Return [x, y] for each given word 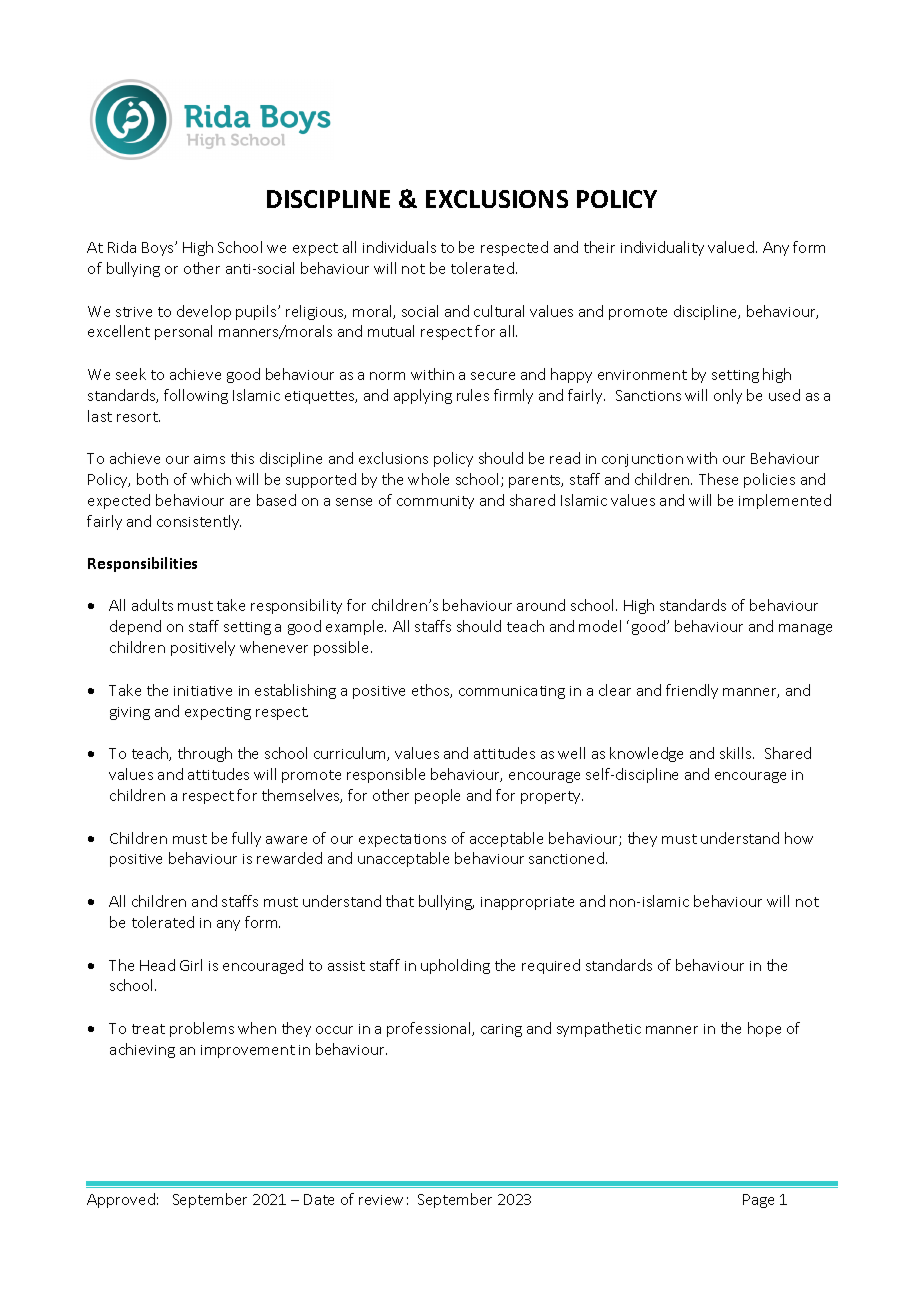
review [381, 1200]
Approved [121, 1200]
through [205, 754]
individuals [399, 247]
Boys [159, 249]
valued [731, 247]
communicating [512, 692]
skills [737, 753]
